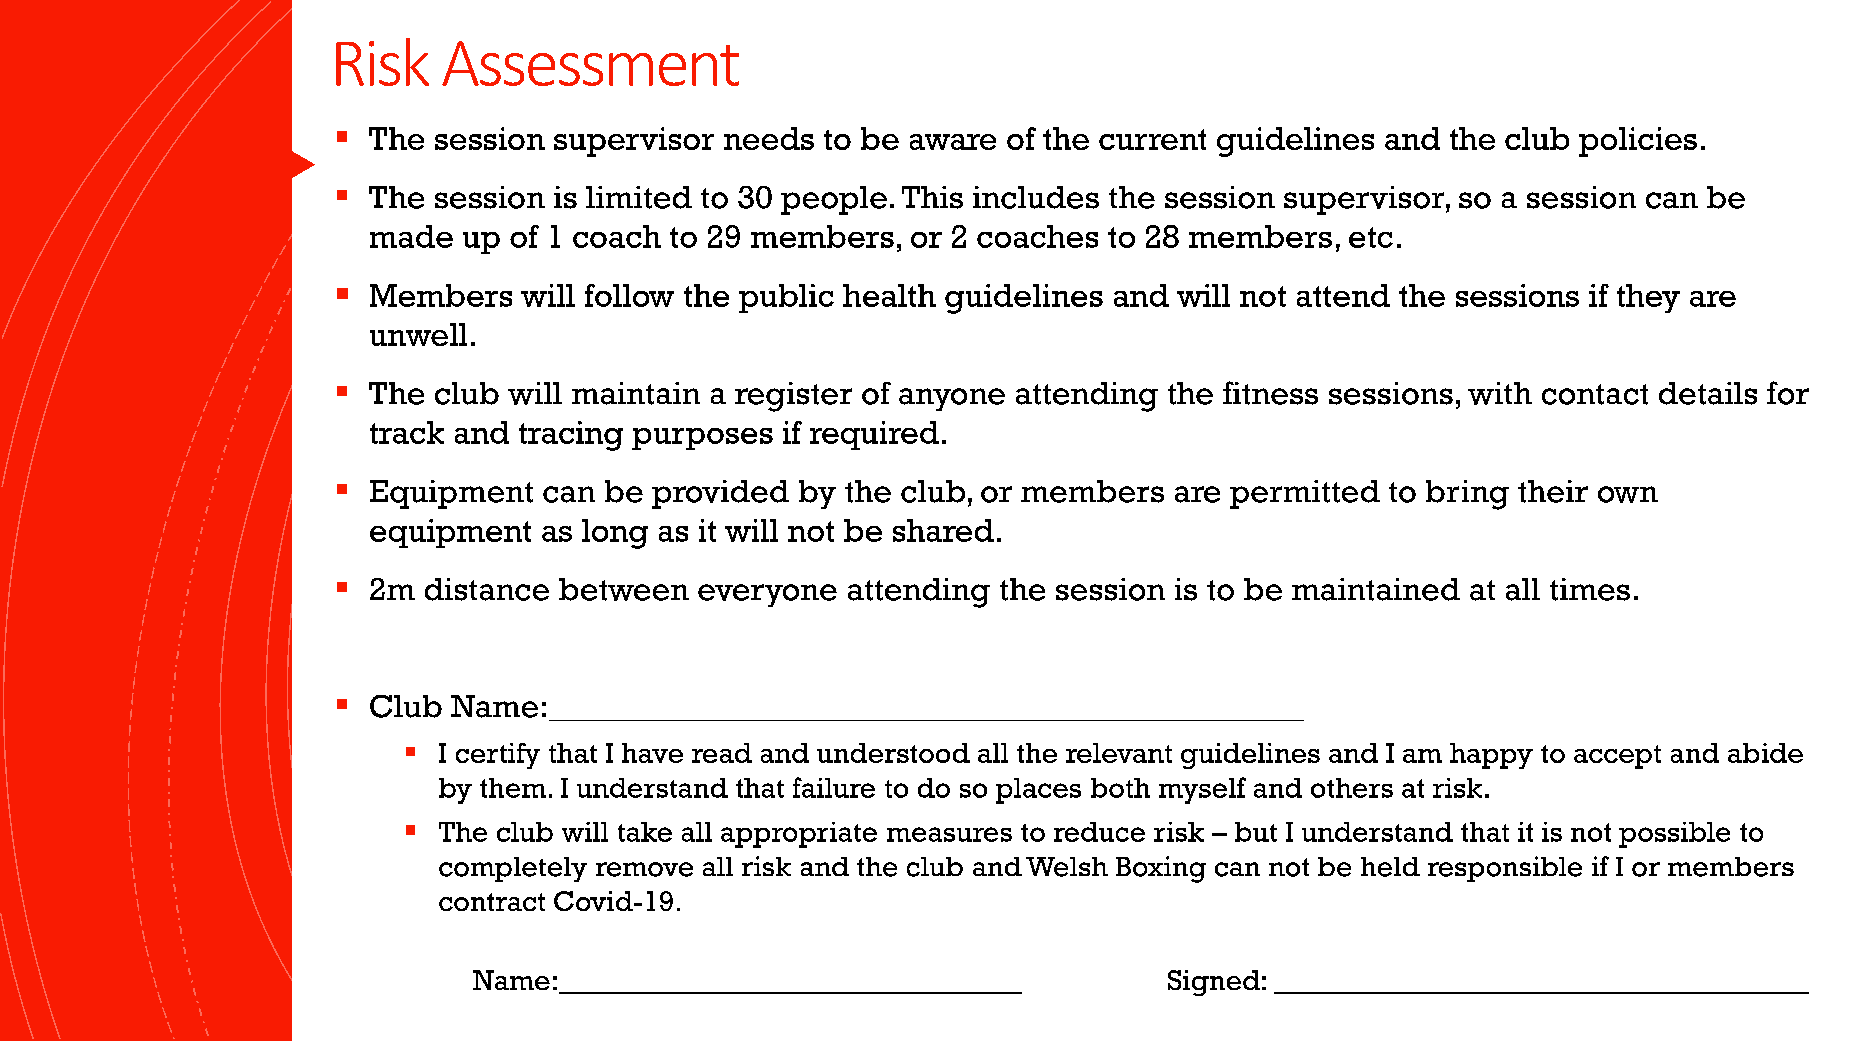  Describe the element at coordinates (1305, 494) in the page. I see `permitted` at that location.
